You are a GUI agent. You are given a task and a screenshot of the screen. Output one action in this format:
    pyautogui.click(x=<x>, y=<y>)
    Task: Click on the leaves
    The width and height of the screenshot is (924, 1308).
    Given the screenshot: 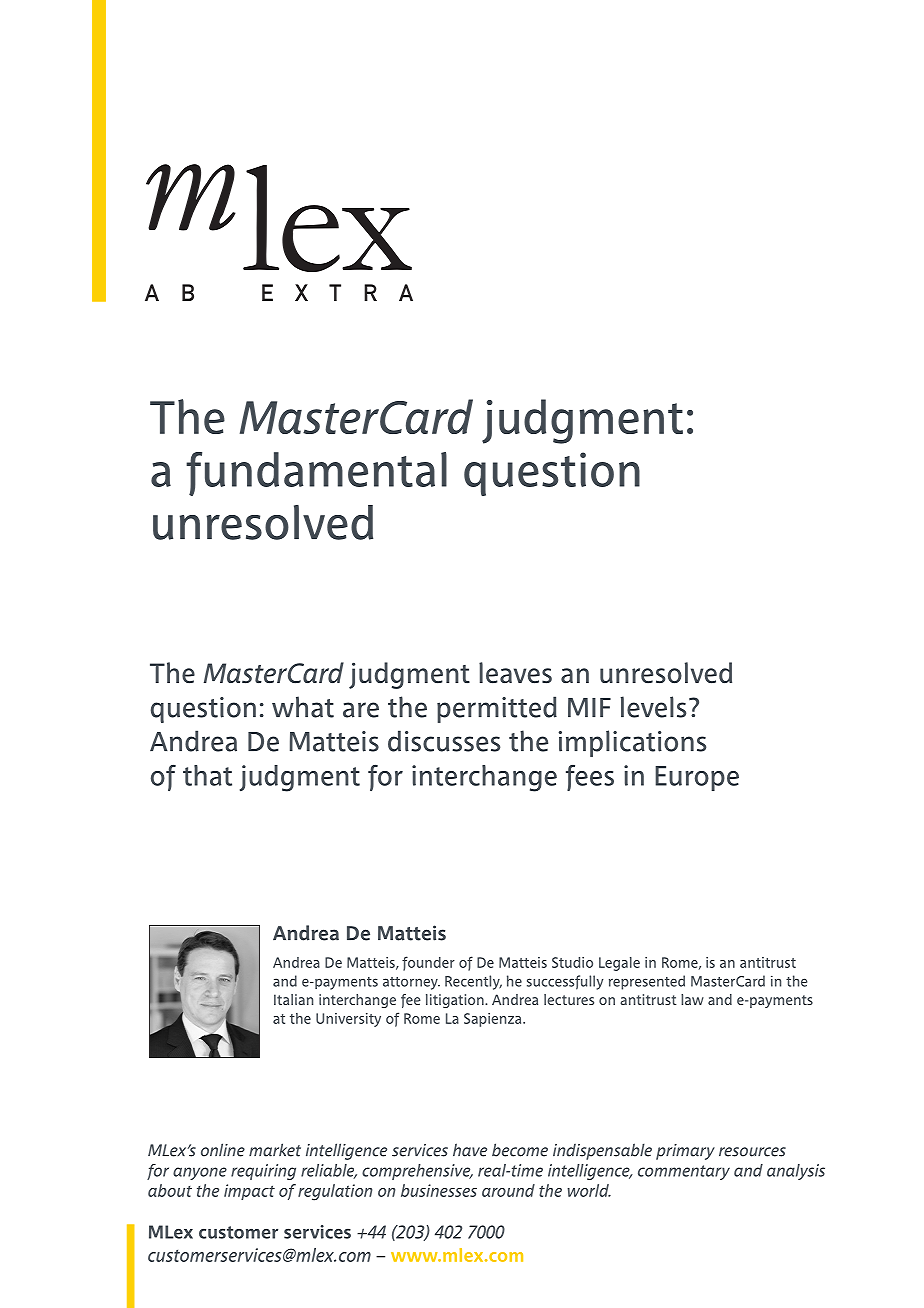 What is the action you would take?
    pyautogui.click(x=515, y=673)
